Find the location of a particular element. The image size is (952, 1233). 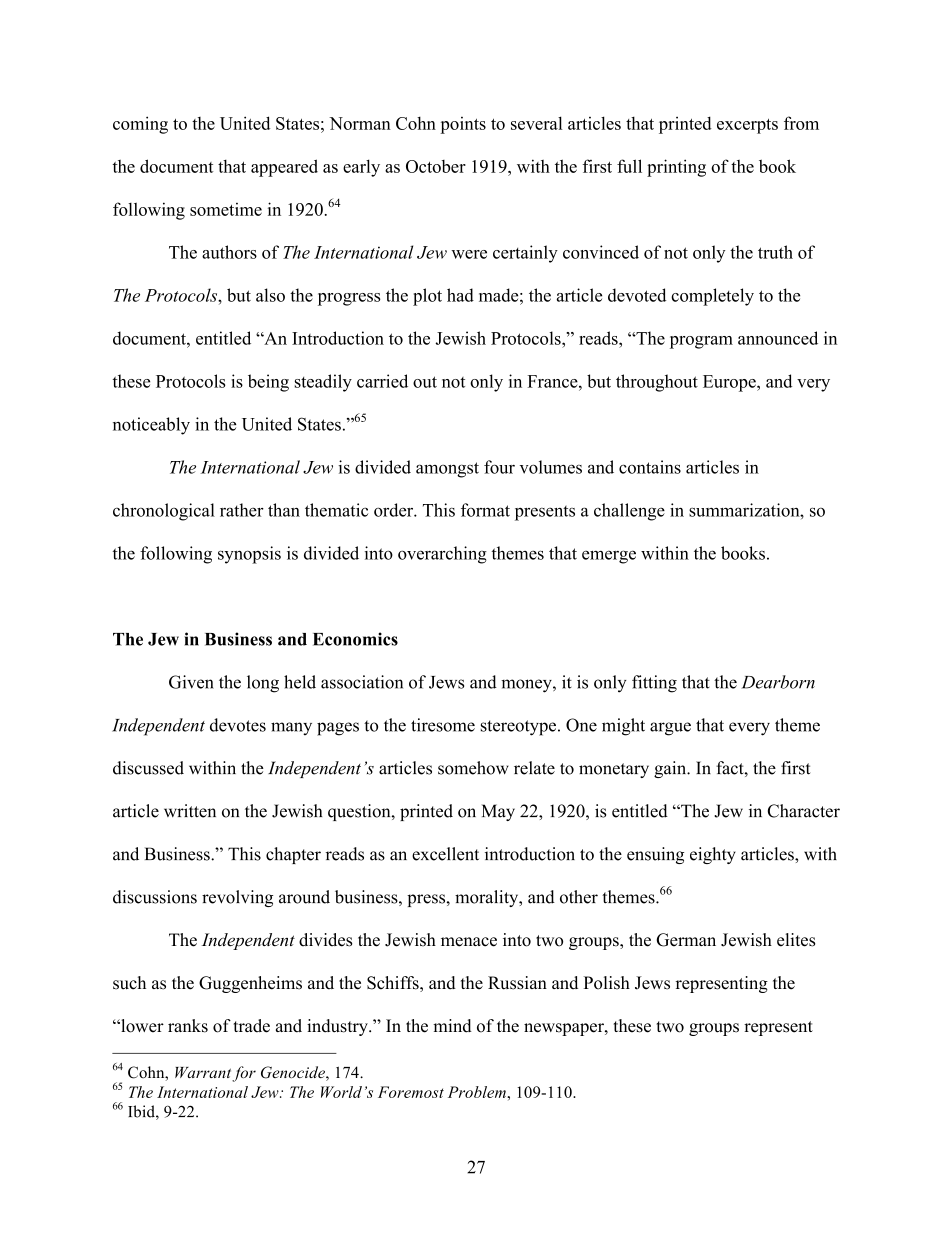

Dearborn is located at coordinates (778, 682).
